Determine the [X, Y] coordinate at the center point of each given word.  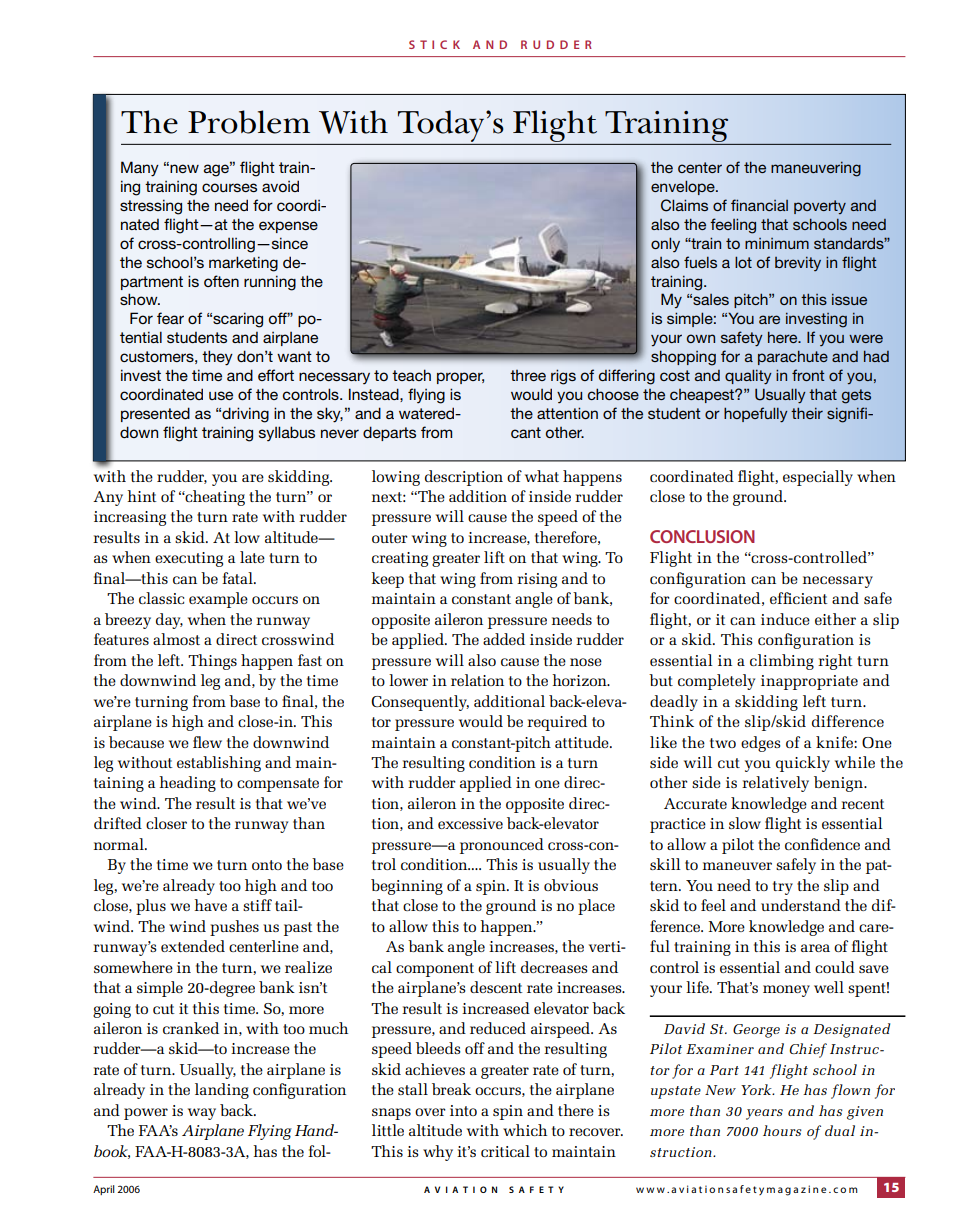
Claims [684, 205]
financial [759, 205]
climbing [782, 662]
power [146, 1114]
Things [212, 662]
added [504, 639]
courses [229, 187]
